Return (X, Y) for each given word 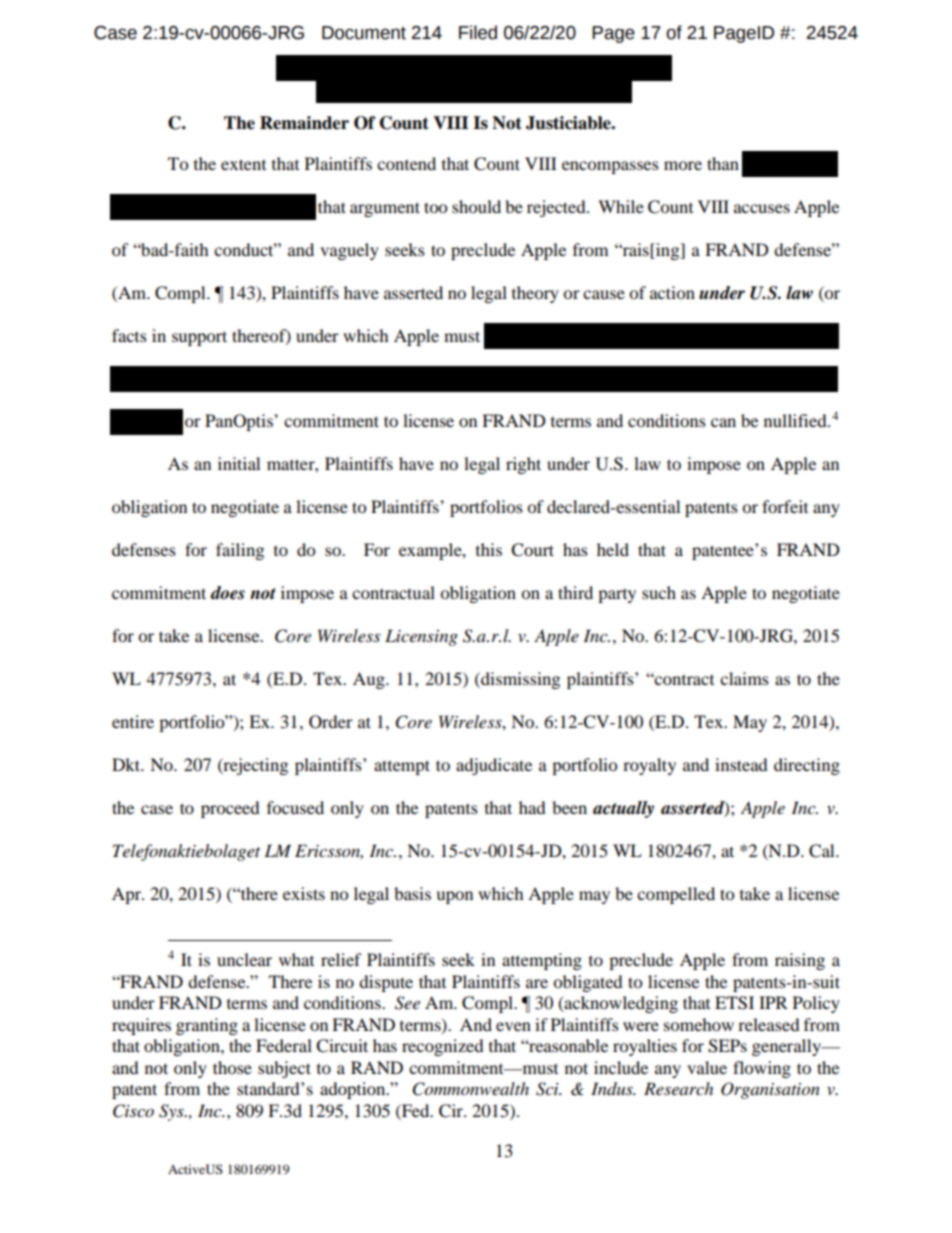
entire (133, 721)
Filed (478, 32)
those (232, 1067)
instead (741, 764)
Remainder (304, 123)
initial (239, 463)
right (523, 465)
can (723, 422)
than (723, 163)
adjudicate (494, 766)
